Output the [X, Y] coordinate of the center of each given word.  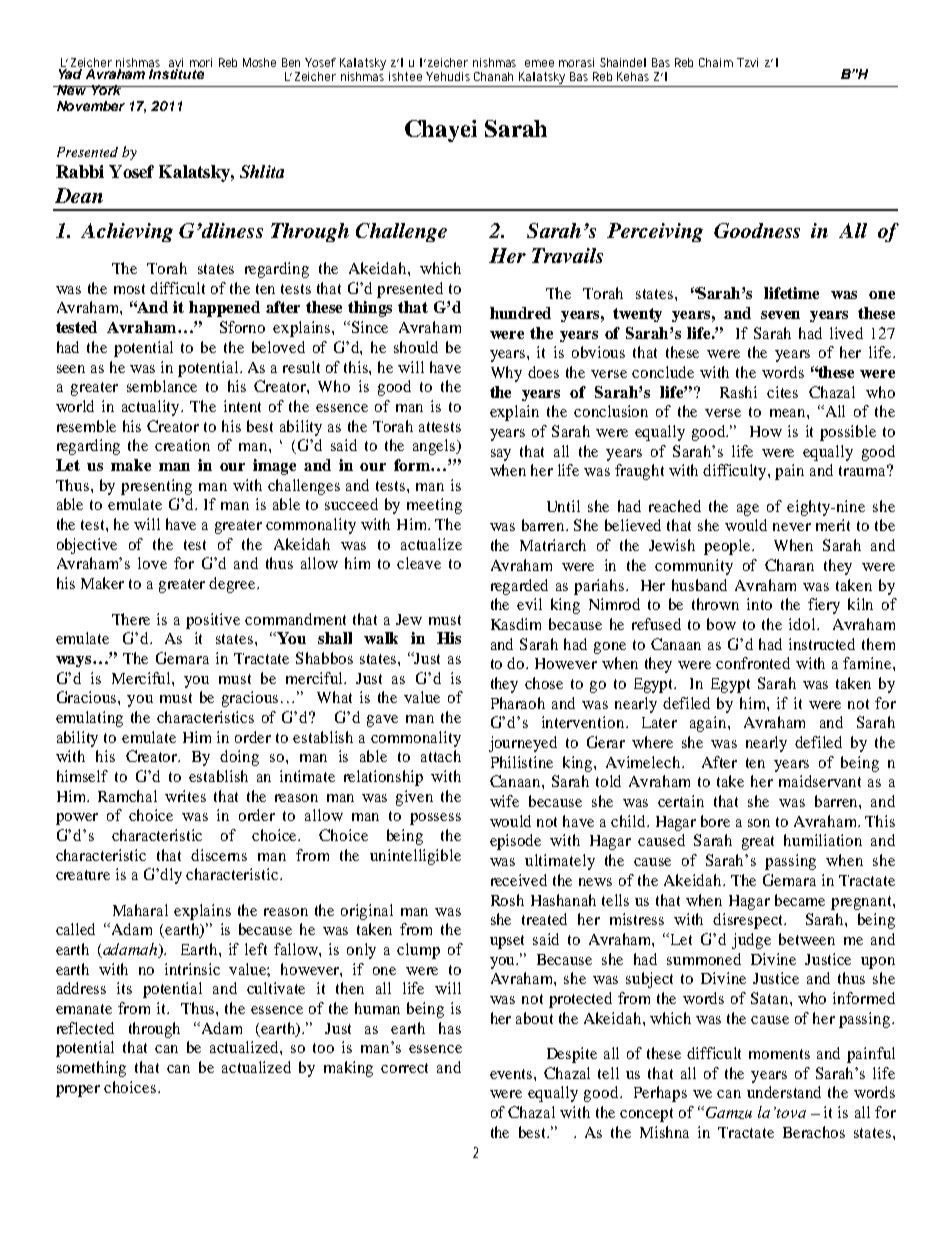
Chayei [441, 131]
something [91, 1069]
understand [784, 1092]
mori [201, 62]
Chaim [716, 62]
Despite [572, 1055]
